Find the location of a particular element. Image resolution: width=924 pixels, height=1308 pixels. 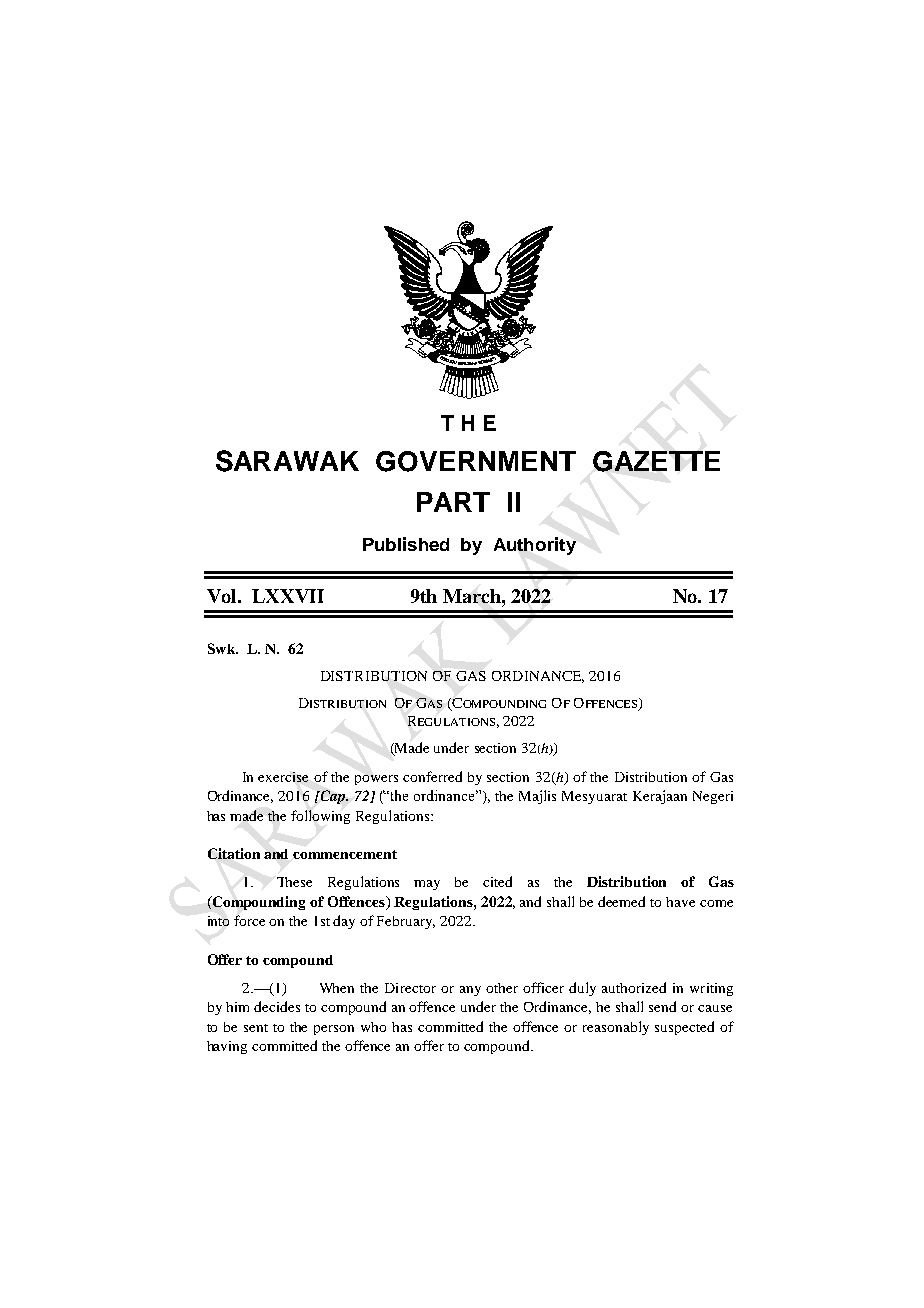

GAZETTE is located at coordinates (656, 461).
